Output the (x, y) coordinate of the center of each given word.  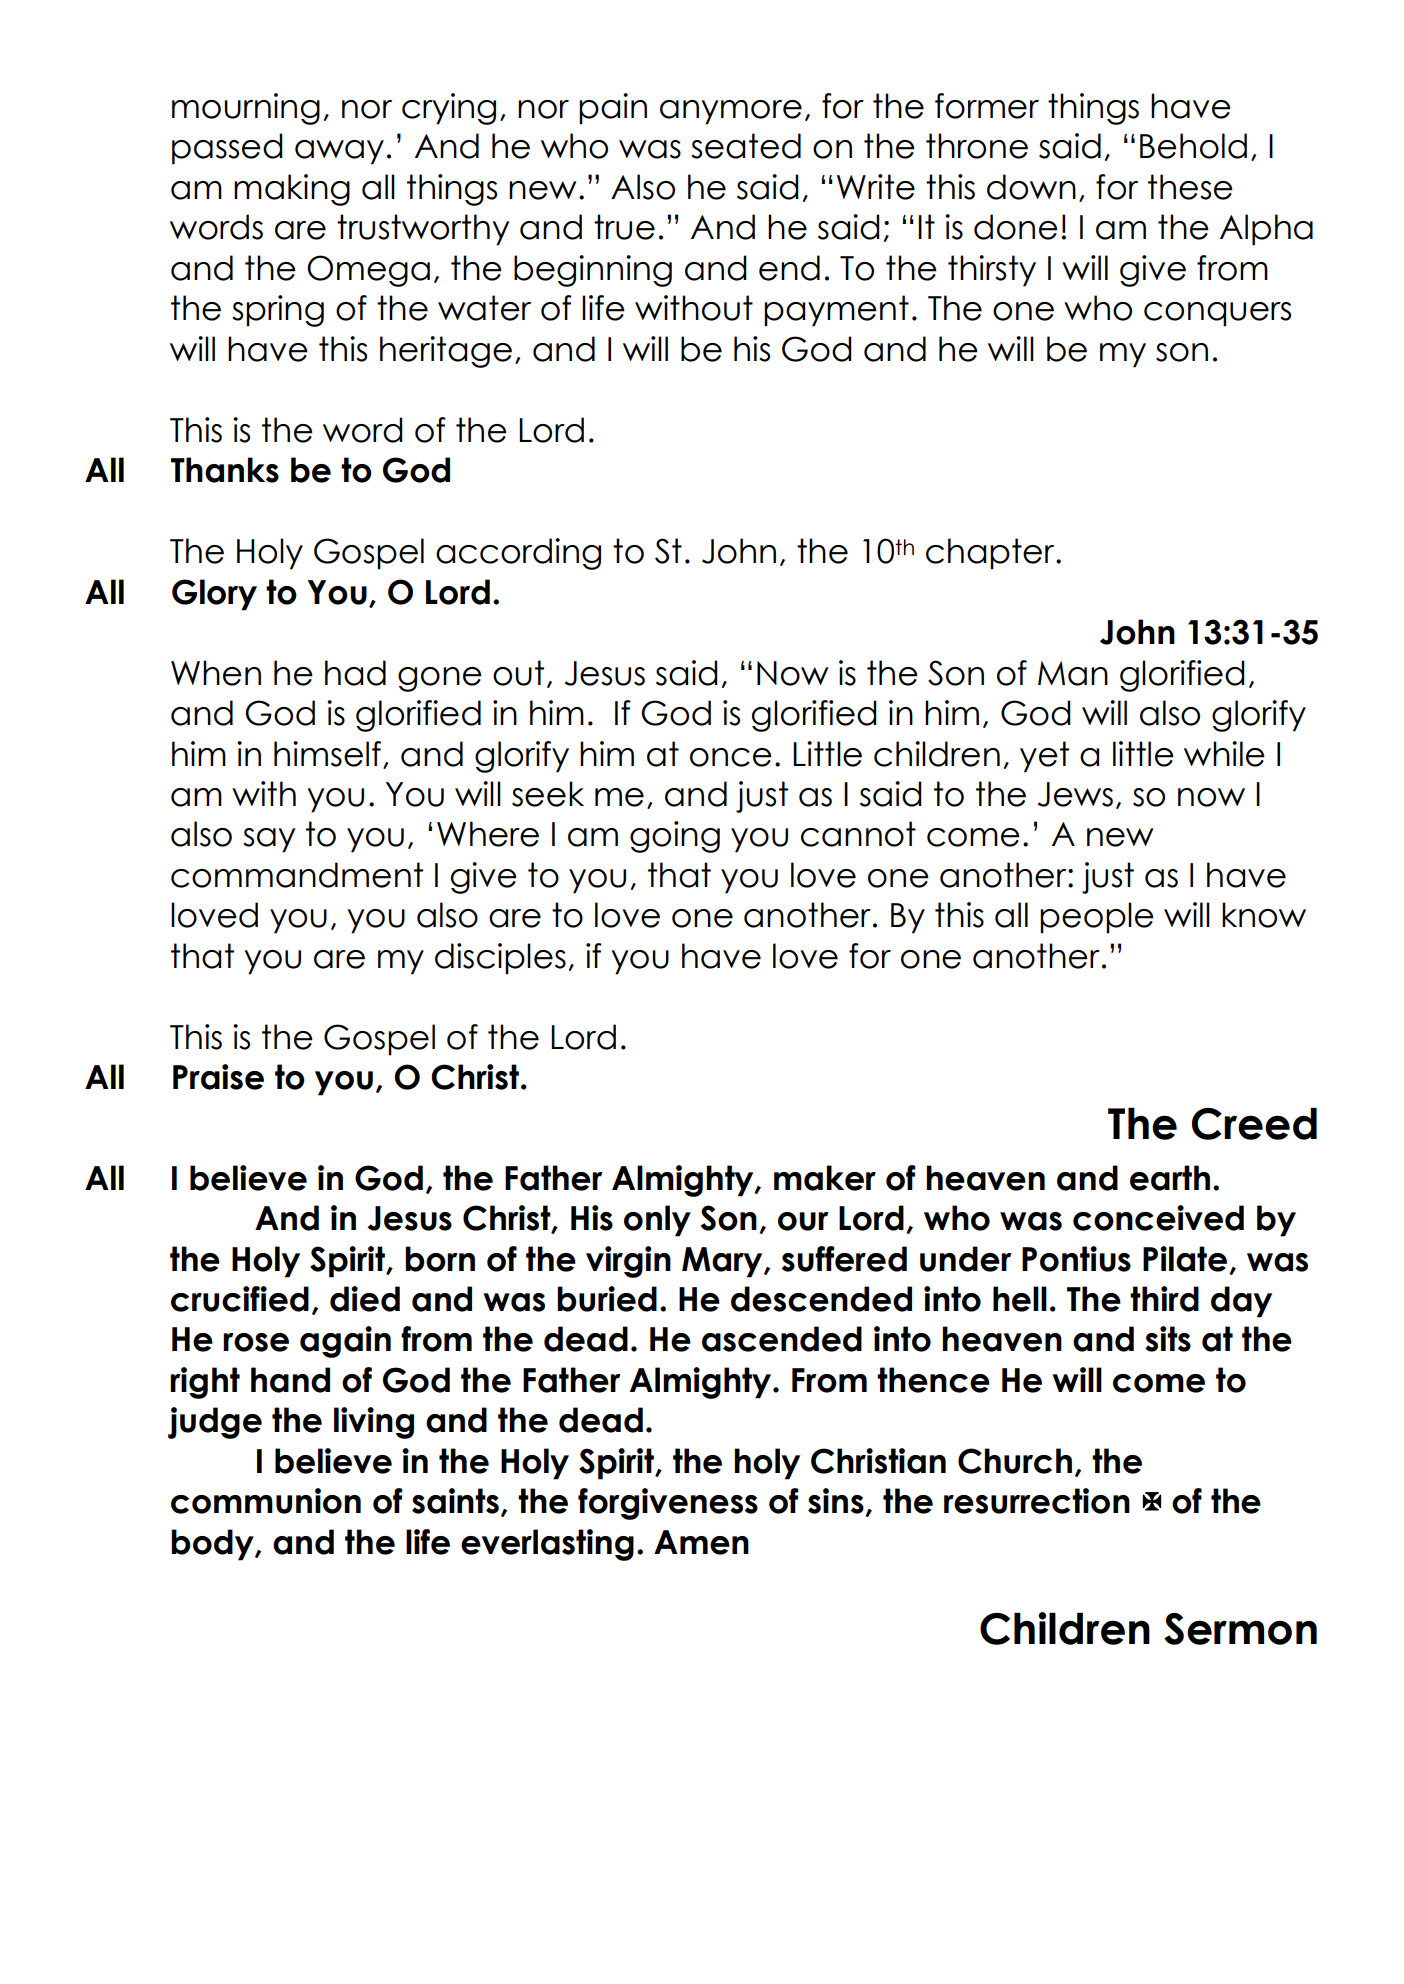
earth (1170, 1178)
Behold (1193, 146)
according (518, 554)
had (355, 673)
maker (825, 1178)
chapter (991, 554)
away (339, 152)
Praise (218, 1077)
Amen (701, 1542)
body (213, 1545)
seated (746, 146)
